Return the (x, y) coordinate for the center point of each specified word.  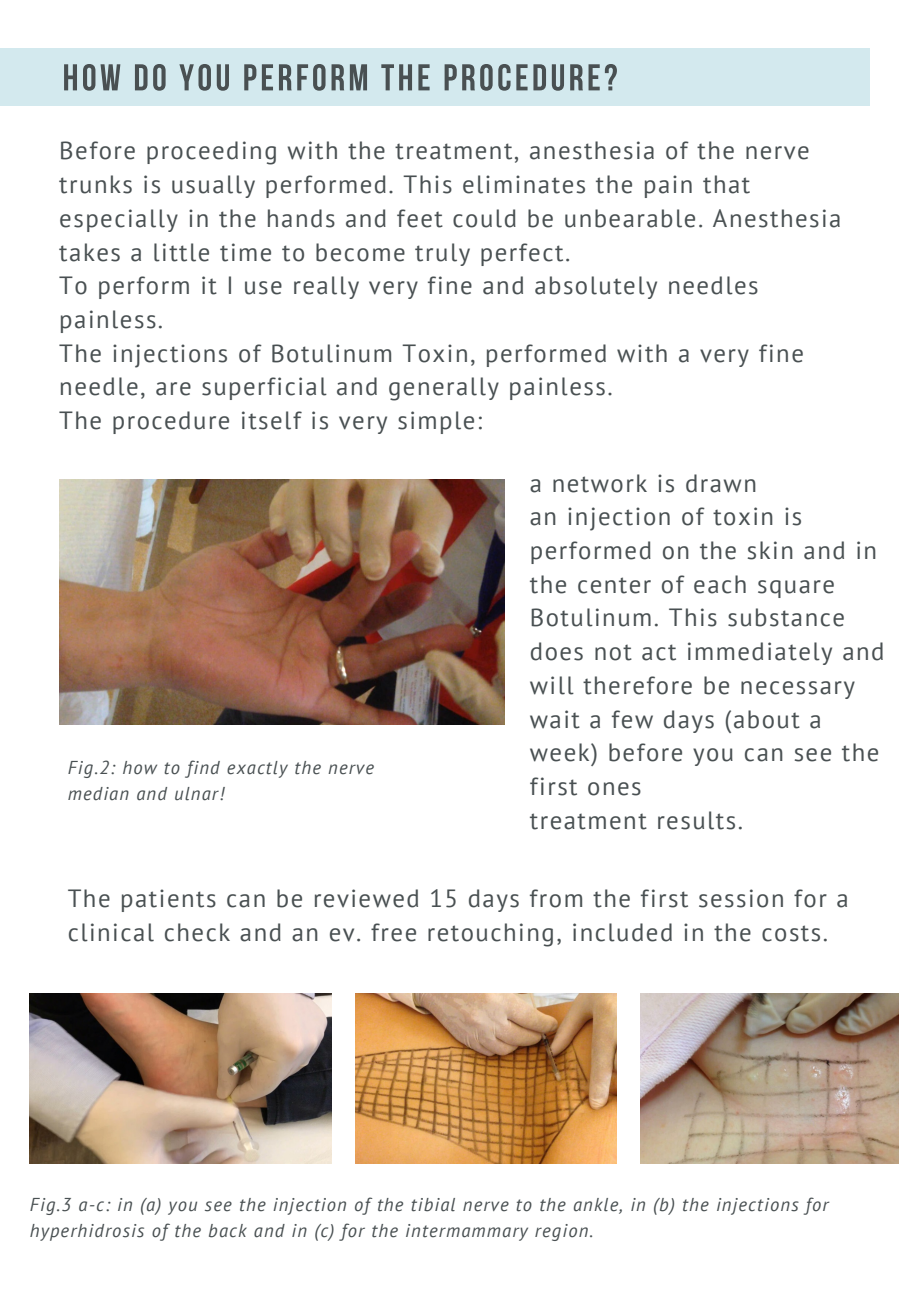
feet (420, 218)
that (726, 184)
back (228, 1231)
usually (213, 186)
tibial (433, 1205)
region (561, 1232)
